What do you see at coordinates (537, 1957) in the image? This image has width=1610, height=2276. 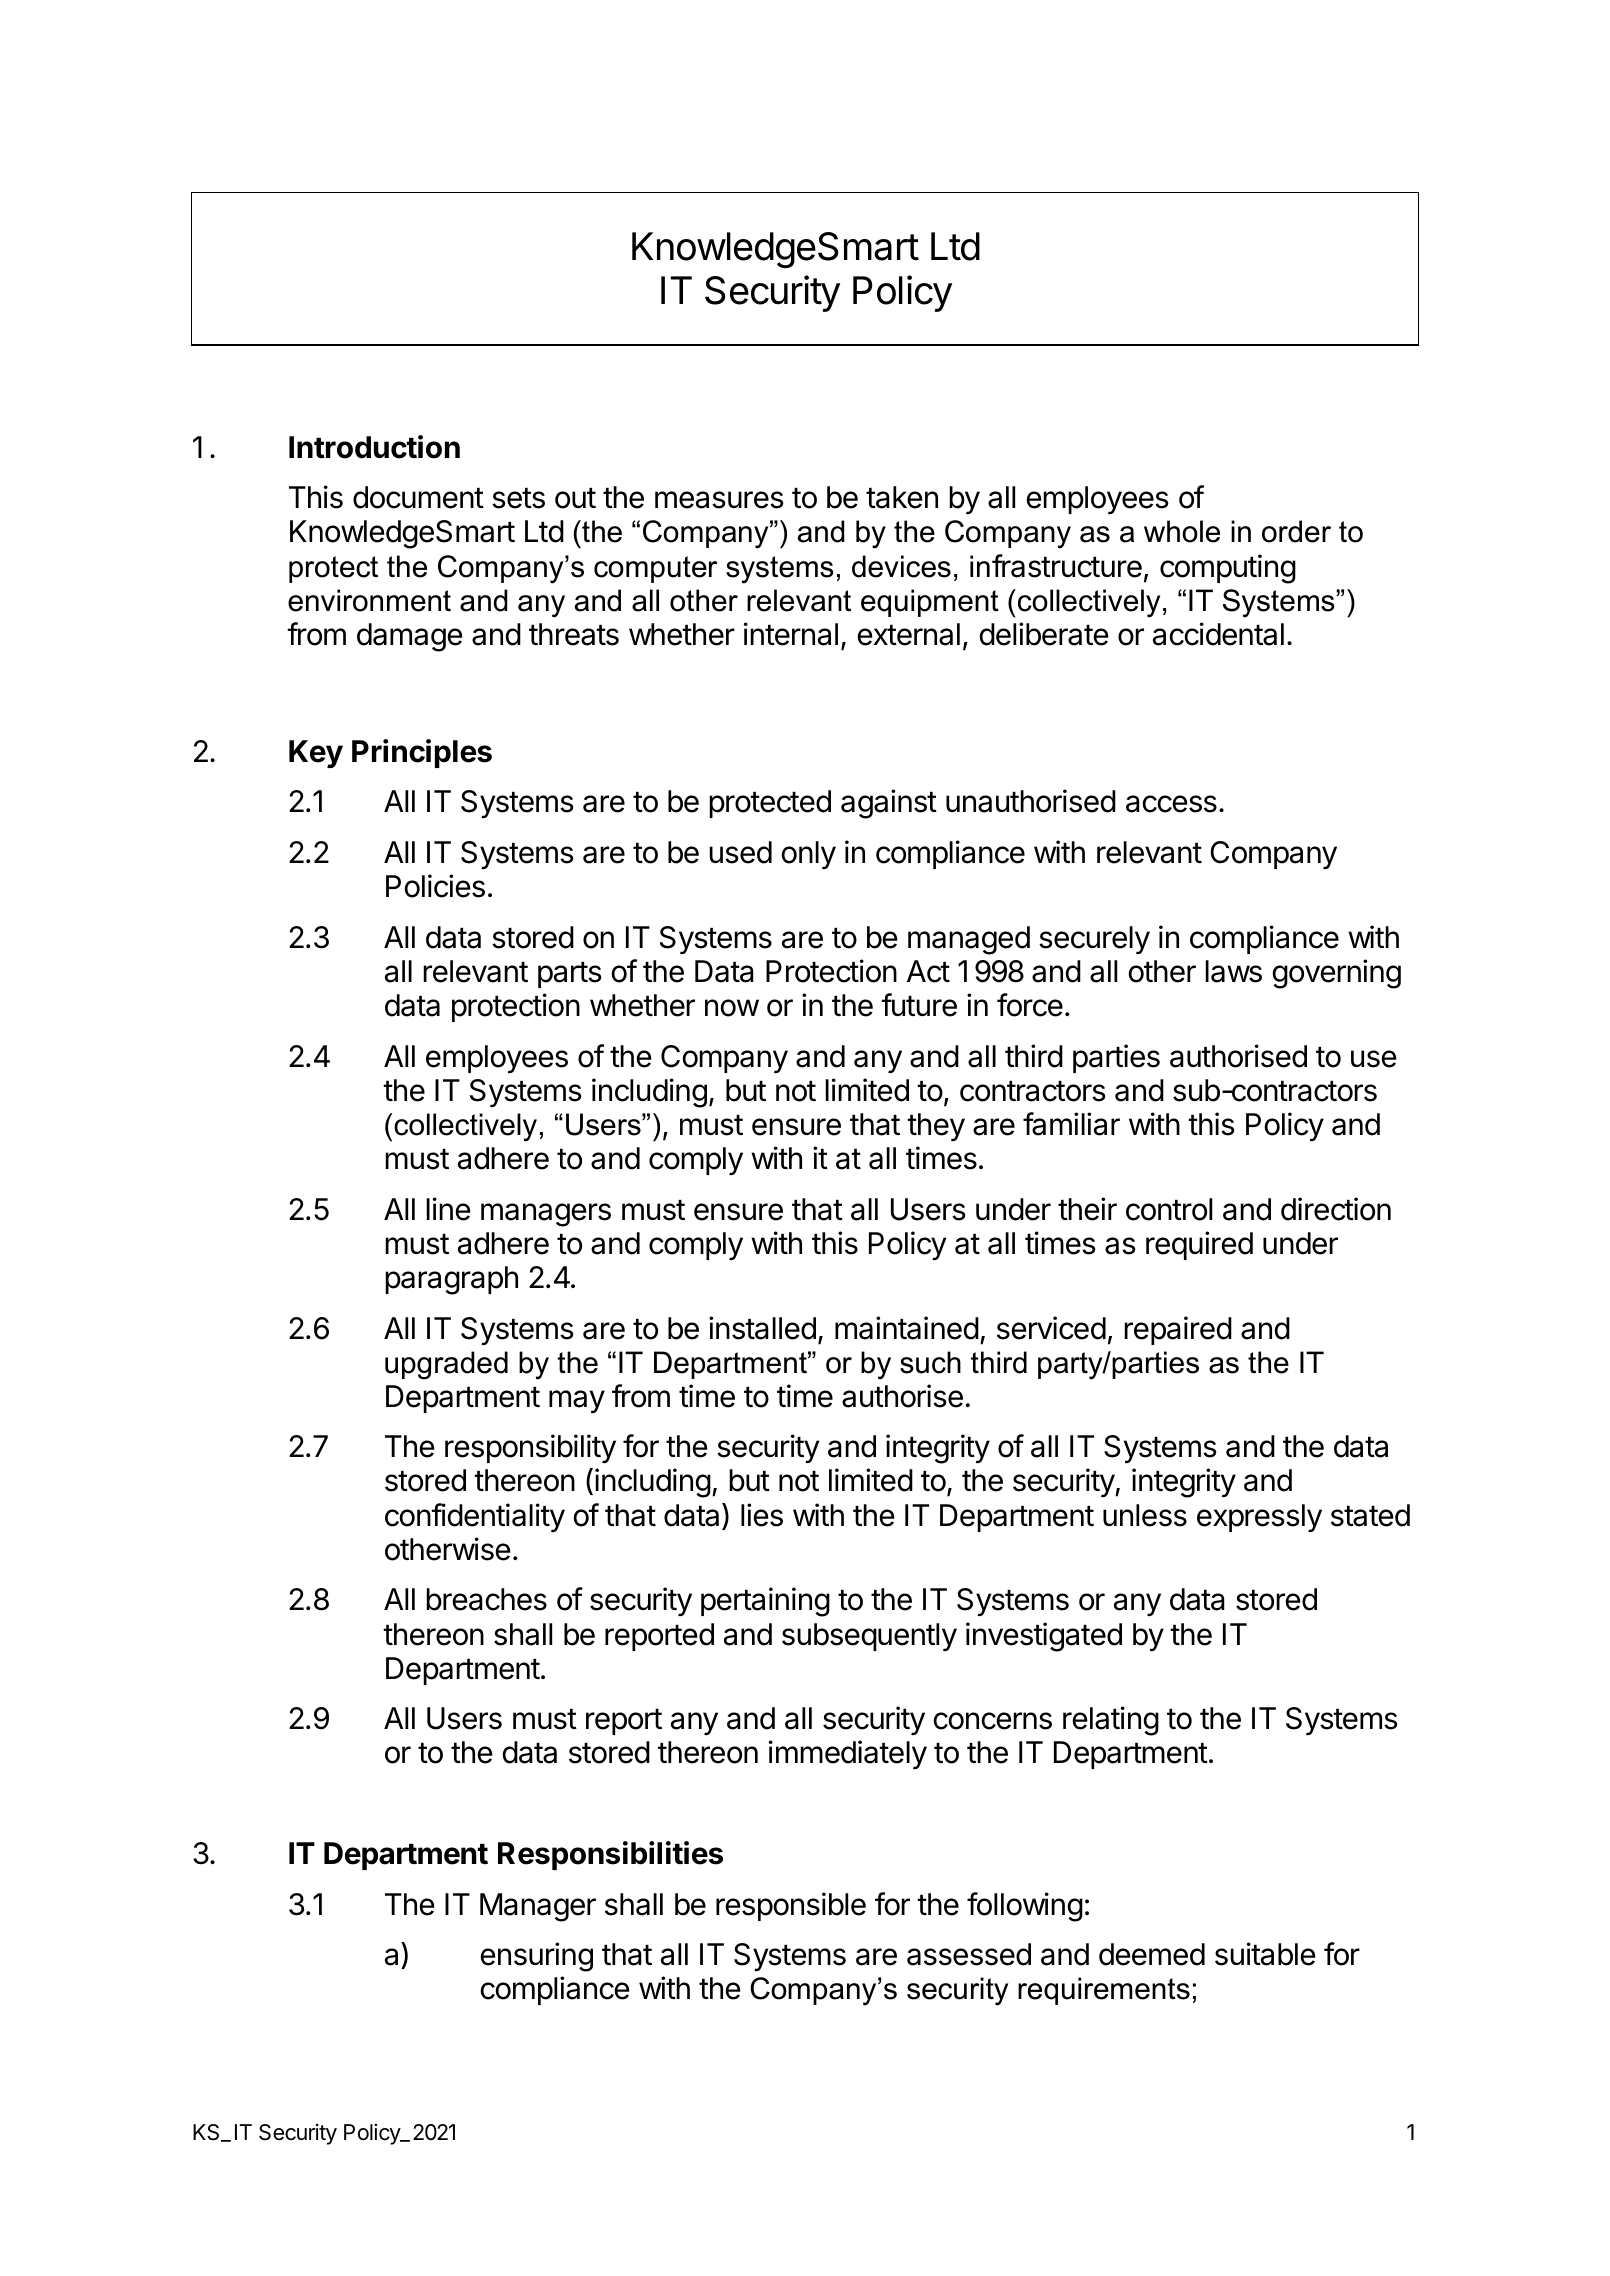 I see `ensuring` at bounding box center [537, 1957].
